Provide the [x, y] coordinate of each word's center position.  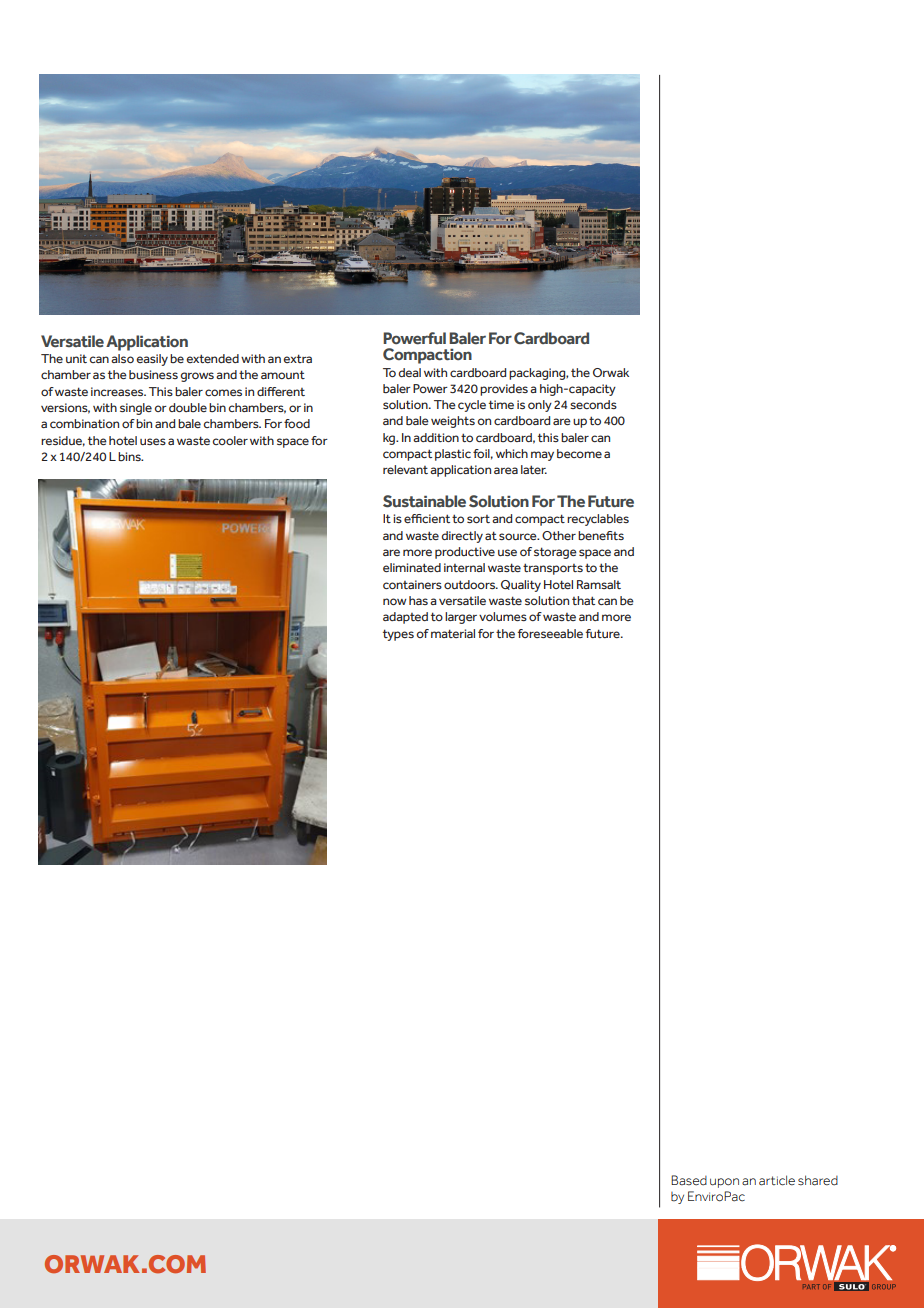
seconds [593, 404]
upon [724, 1183]
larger [461, 618]
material [453, 633]
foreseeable [550, 633]
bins [130, 456]
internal [464, 567]
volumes [503, 616]
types [398, 635]
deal [410, 372]
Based [689, 1180]
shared [818, 1180]
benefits [601, 535]
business [153, 374]
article [777, 1180]
